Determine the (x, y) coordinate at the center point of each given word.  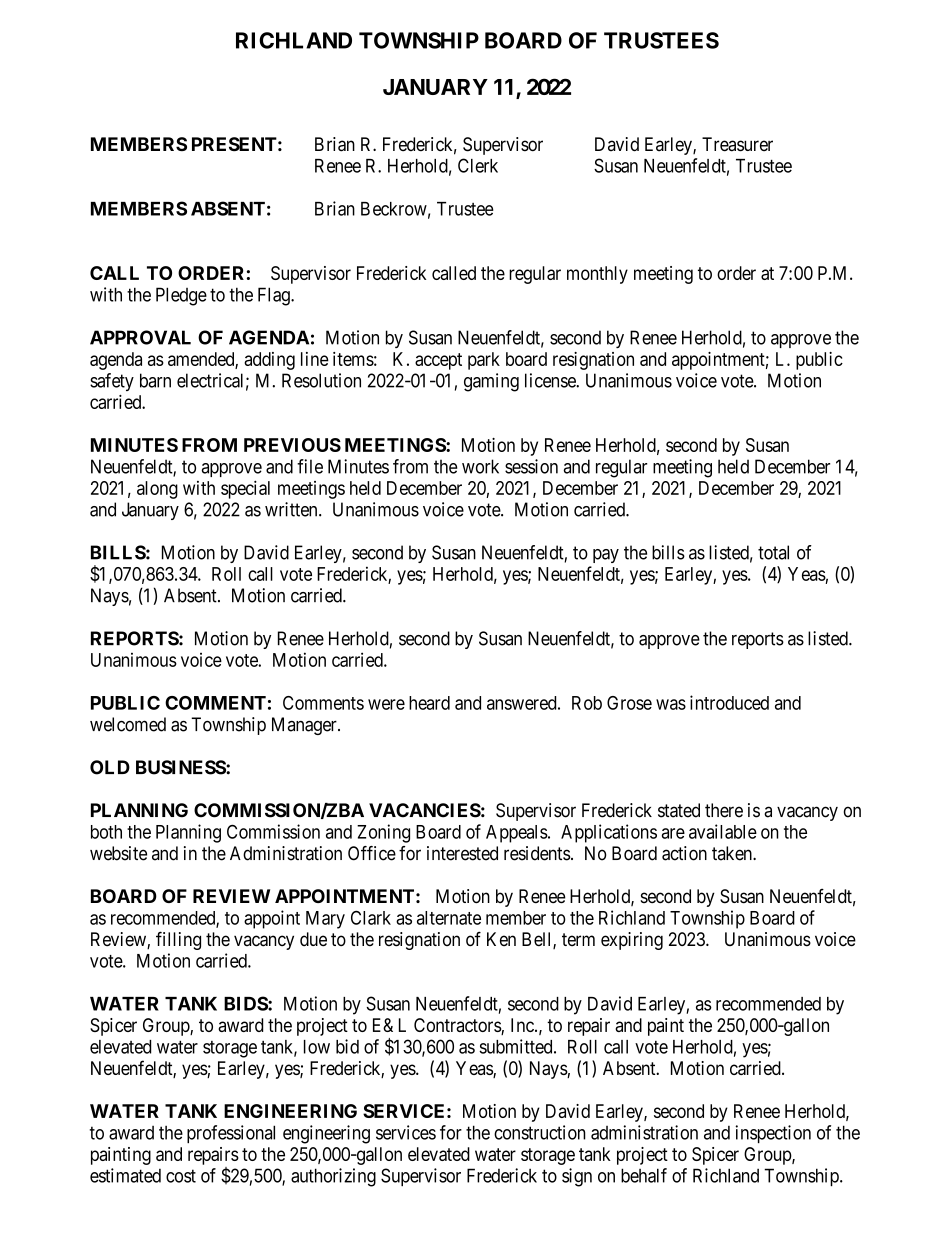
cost (181, 1176)
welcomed (128, 724)
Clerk (478, 165)
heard (429, 703)
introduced (729, 702)
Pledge (181, 296)
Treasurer (737, 144)
